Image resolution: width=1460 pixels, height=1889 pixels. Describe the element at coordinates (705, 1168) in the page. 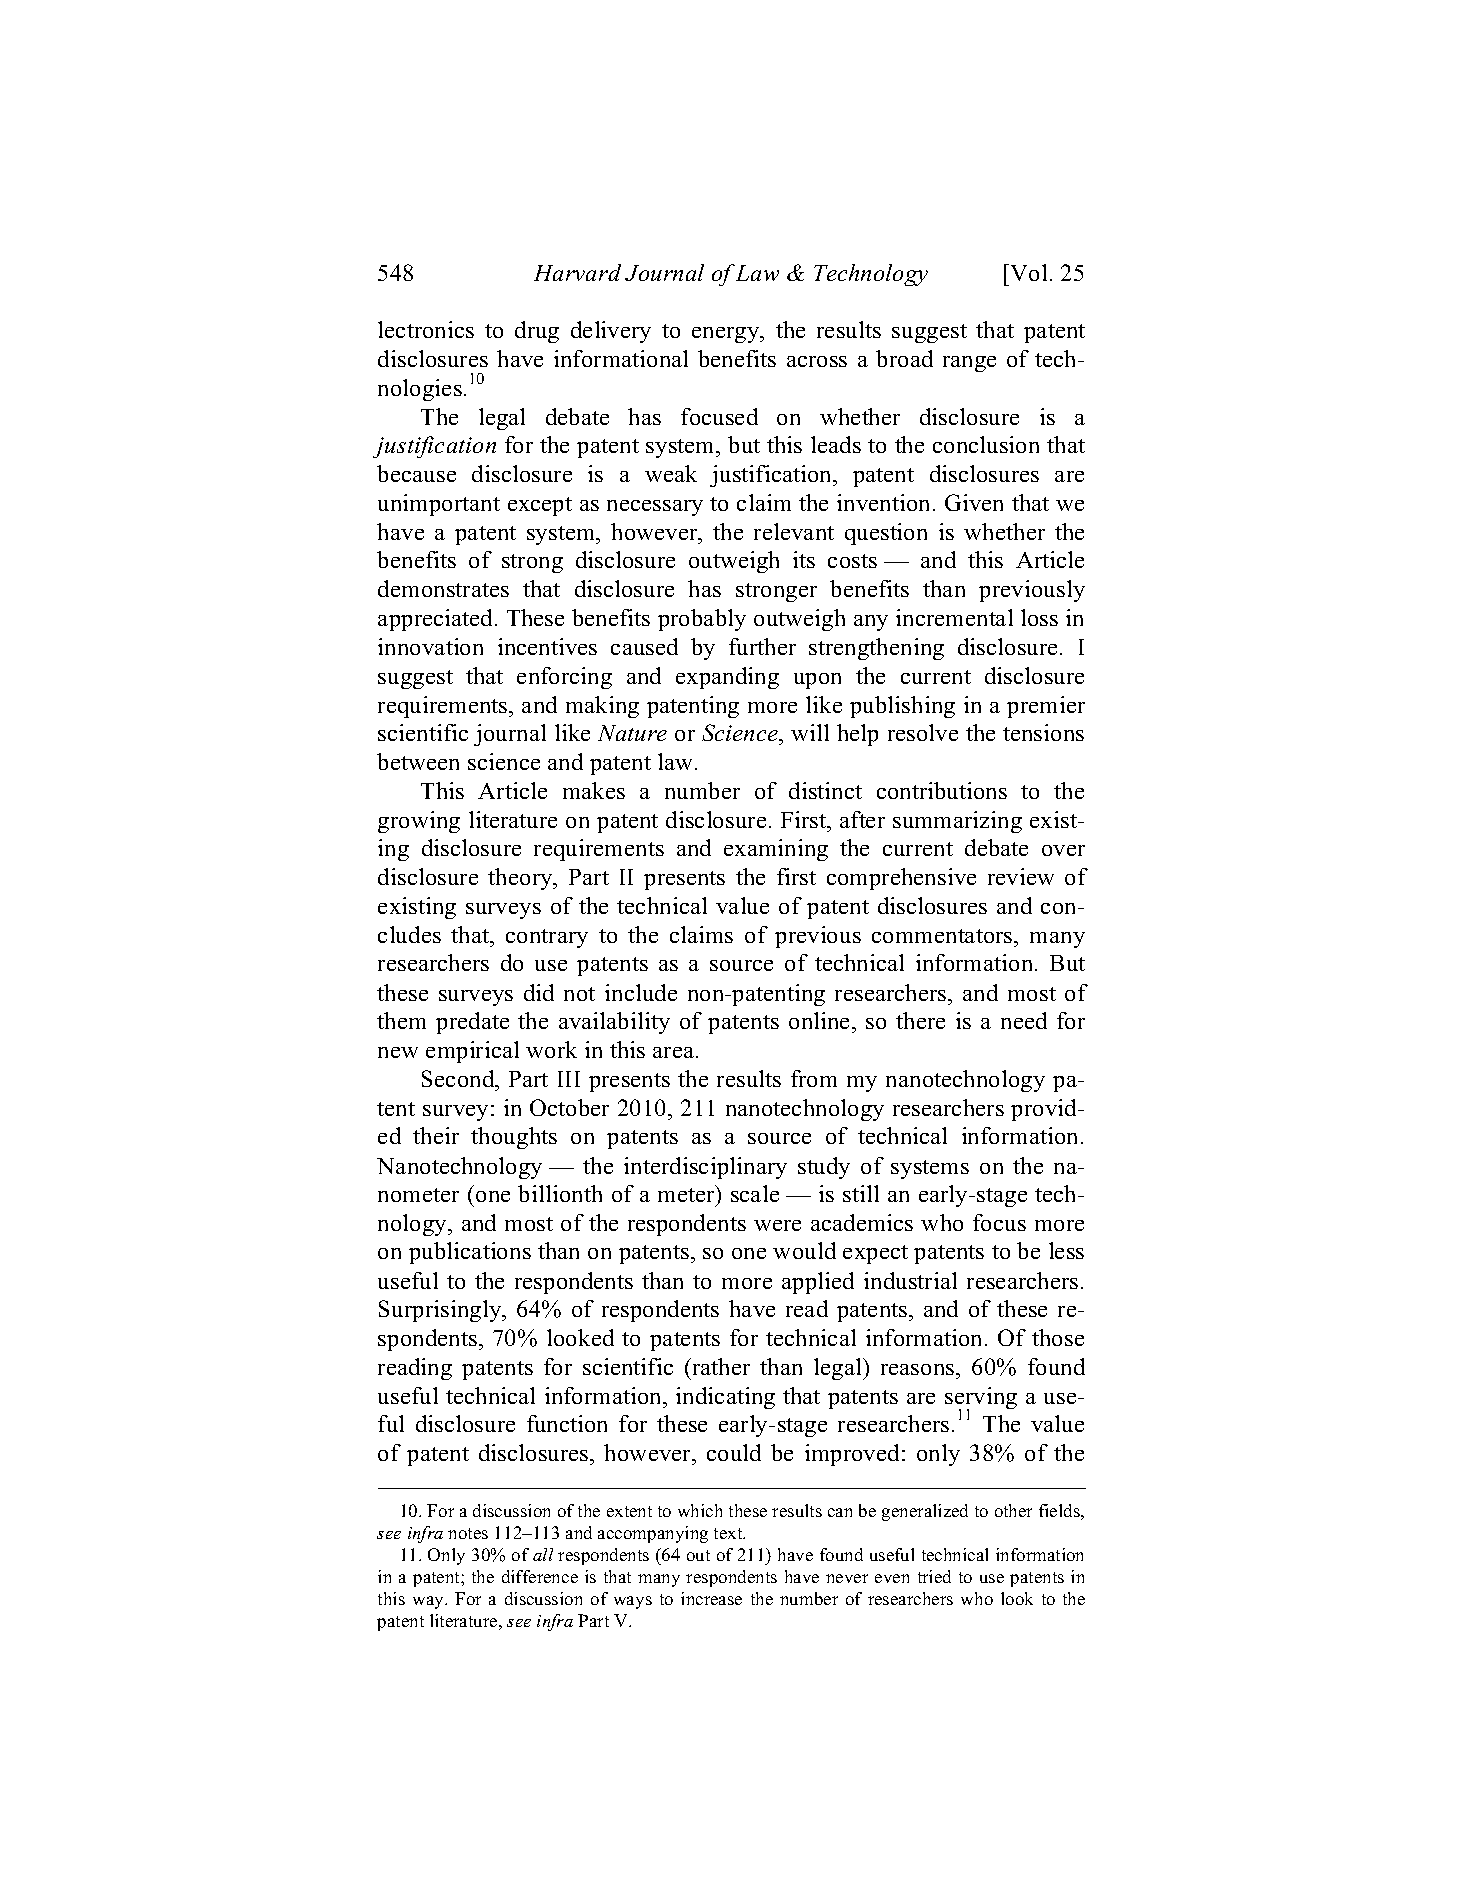

I see `interdisciplinary` at that location.
